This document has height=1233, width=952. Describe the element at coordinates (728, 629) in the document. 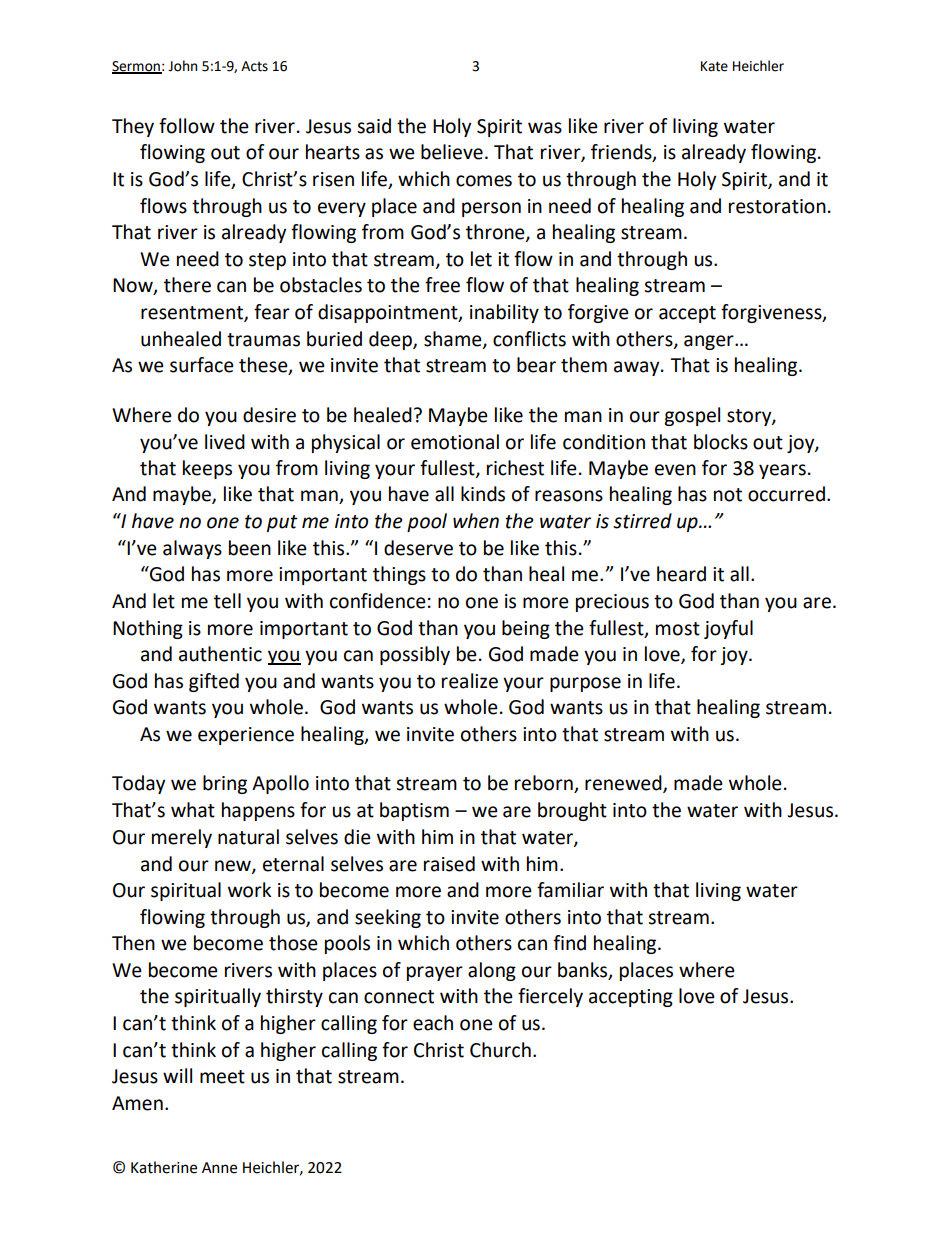

I see `joyful` at that location.
